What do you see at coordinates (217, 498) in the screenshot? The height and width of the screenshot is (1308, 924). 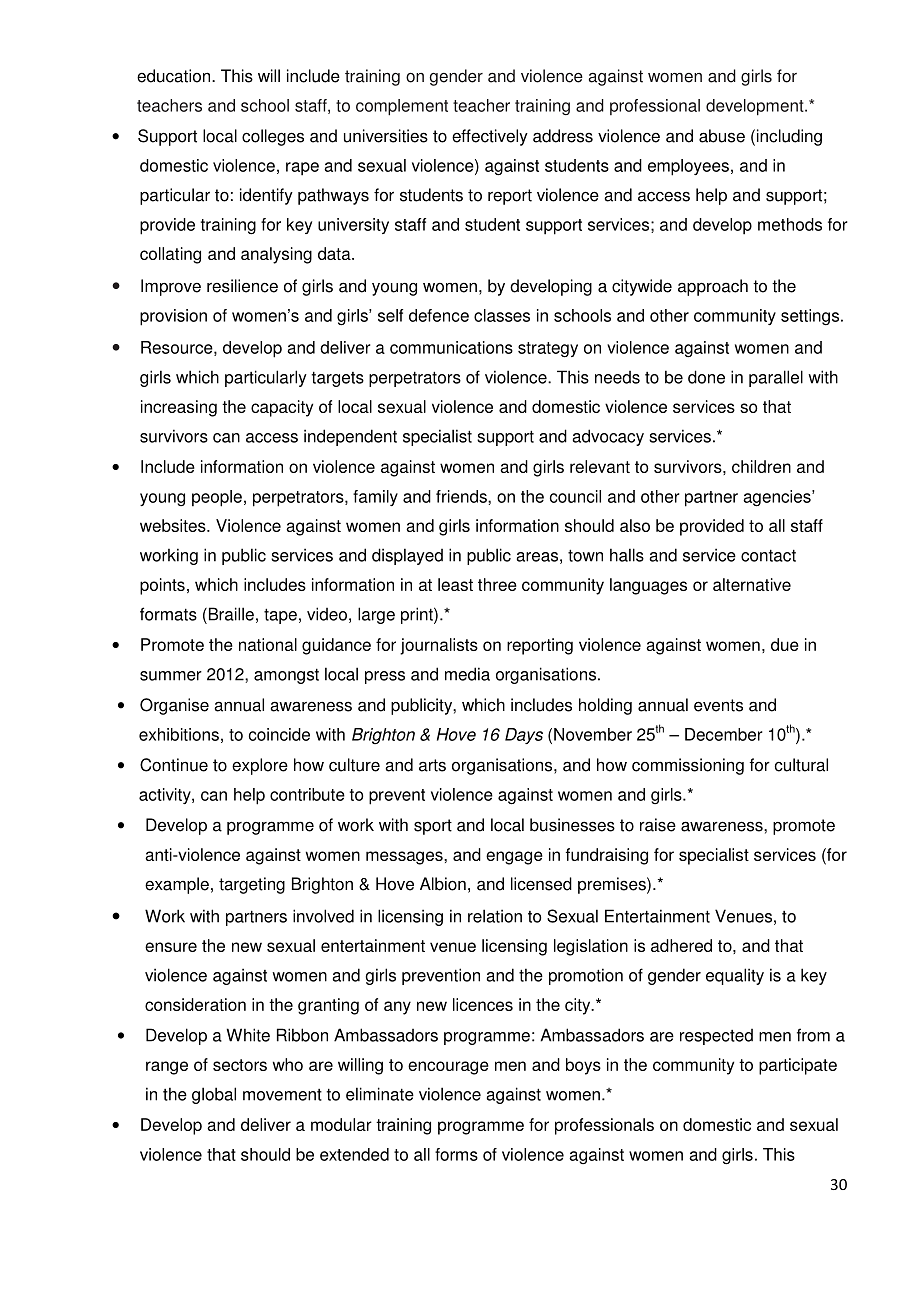 I see `people` at bounding box center [217, 498].
